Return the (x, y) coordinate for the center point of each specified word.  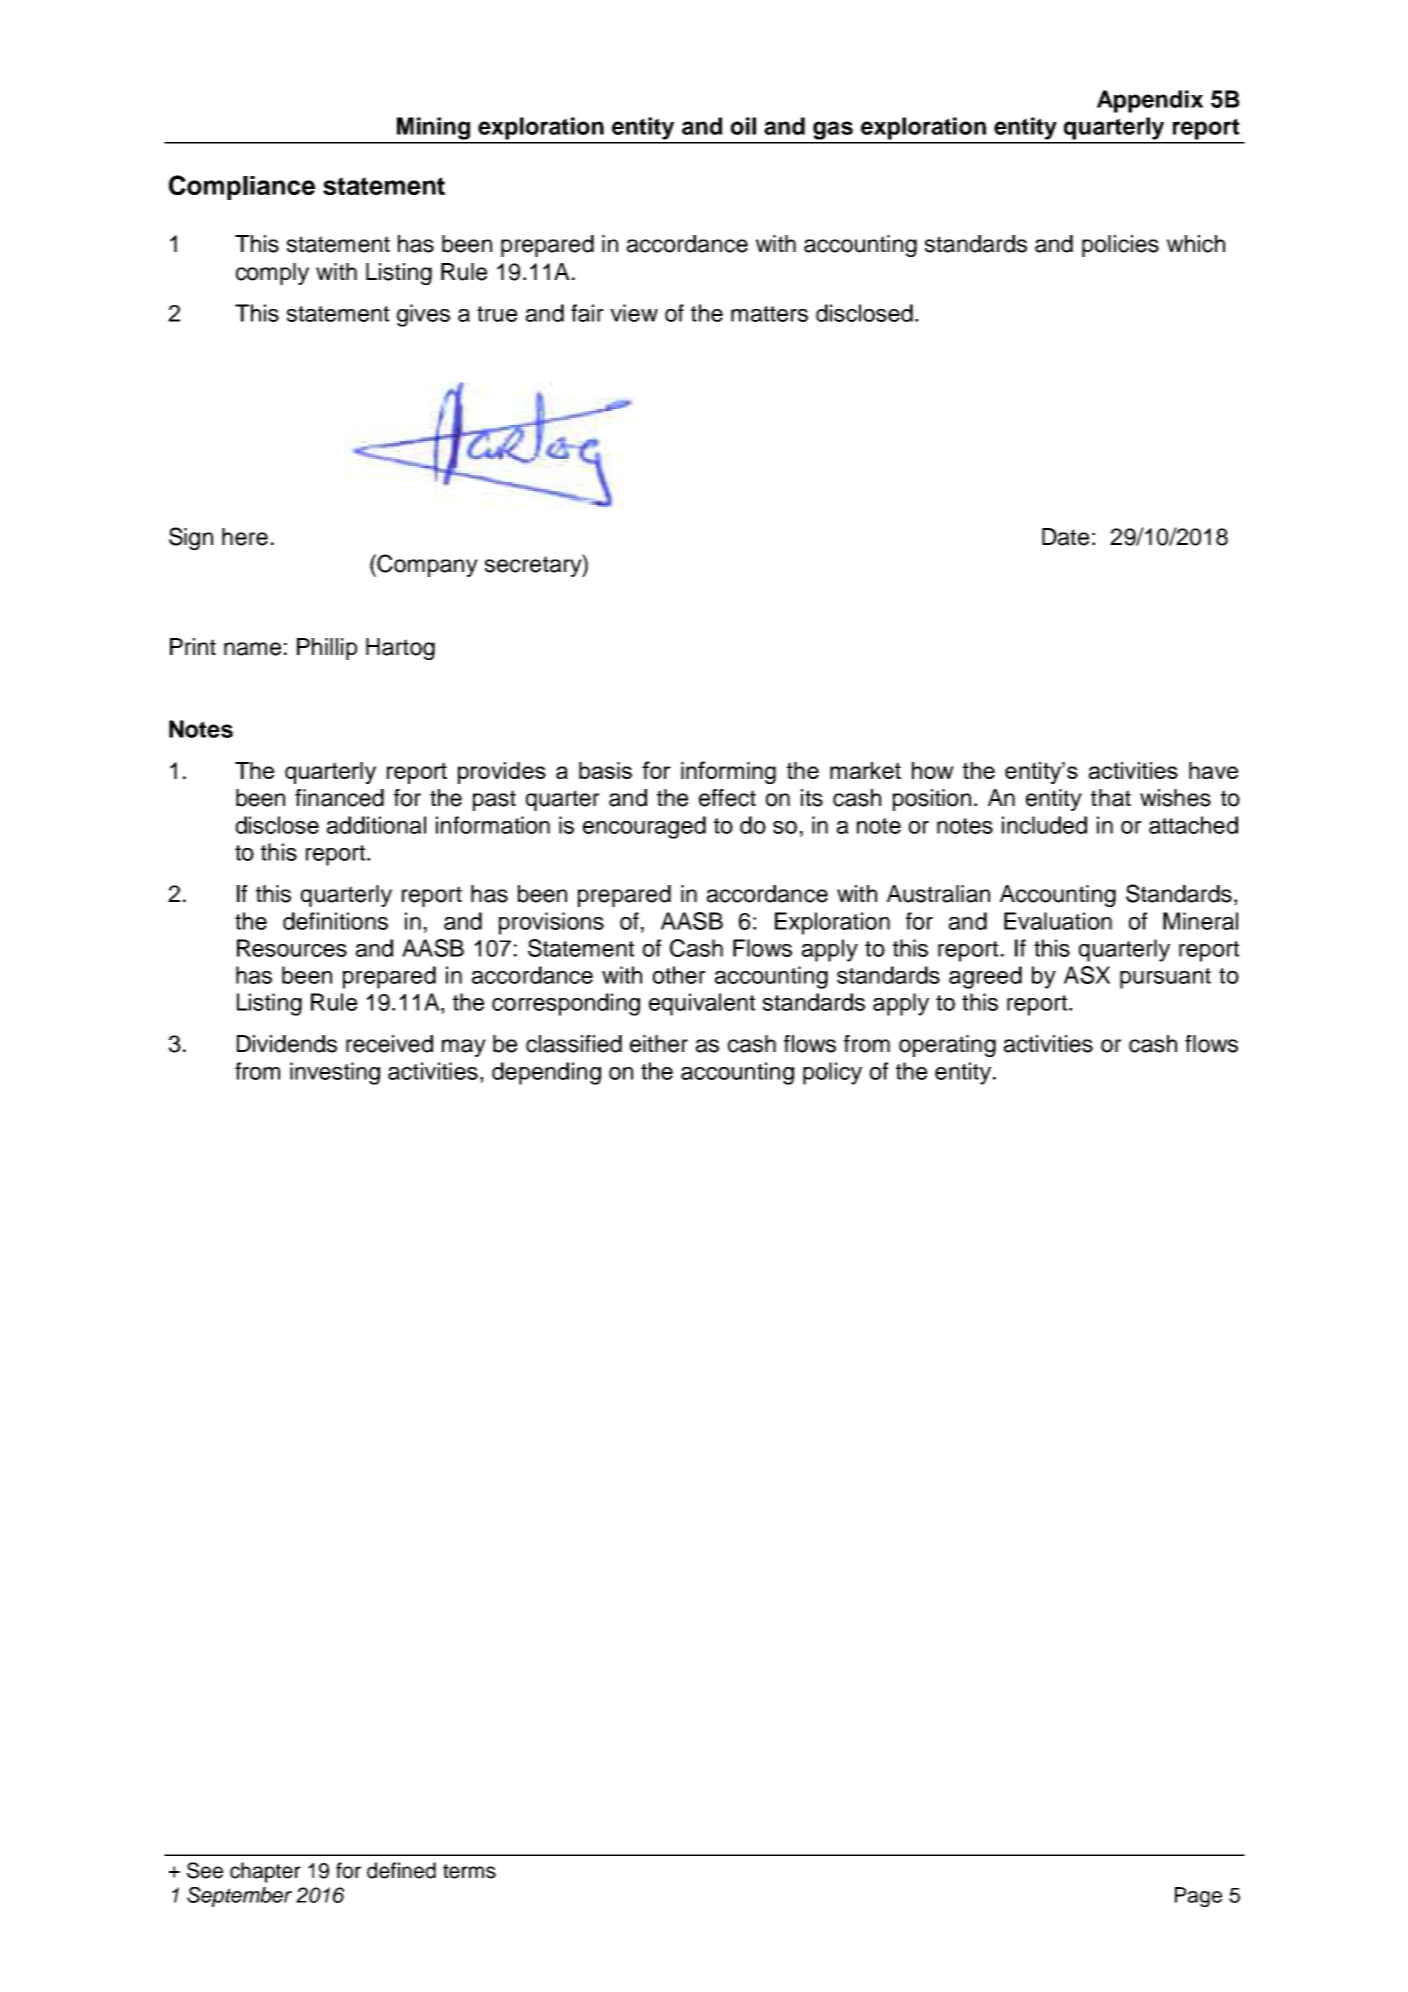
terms (469, 1871)
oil (743, 126)
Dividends (287, 1044)
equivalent (702, 1004)
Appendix (1150, 101)
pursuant (1165, 978)
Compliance (242, 187)
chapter (265, 1872)
